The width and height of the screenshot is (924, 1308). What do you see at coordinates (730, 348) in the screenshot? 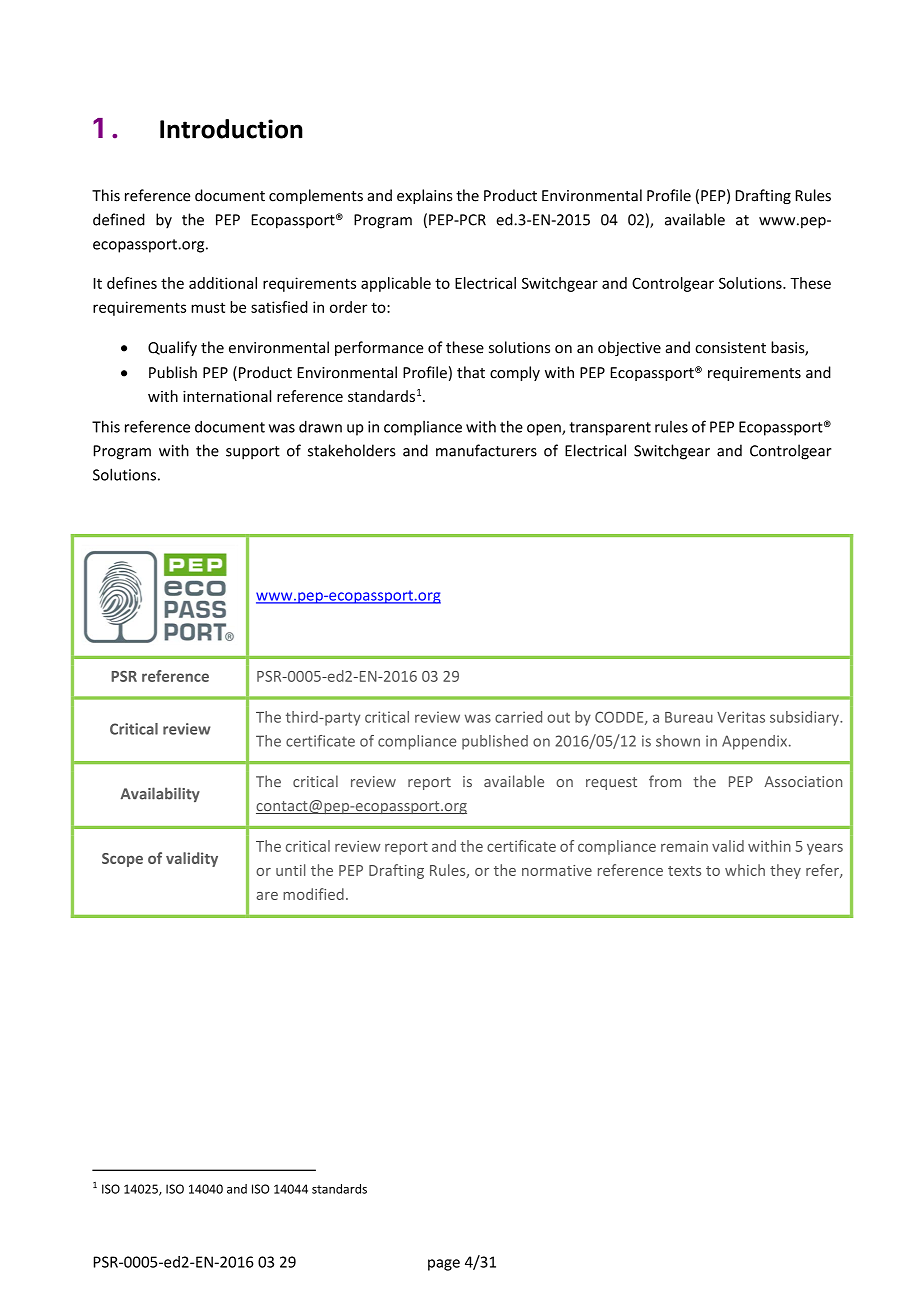
I see `consistent` at bounding box center [730, 348].
